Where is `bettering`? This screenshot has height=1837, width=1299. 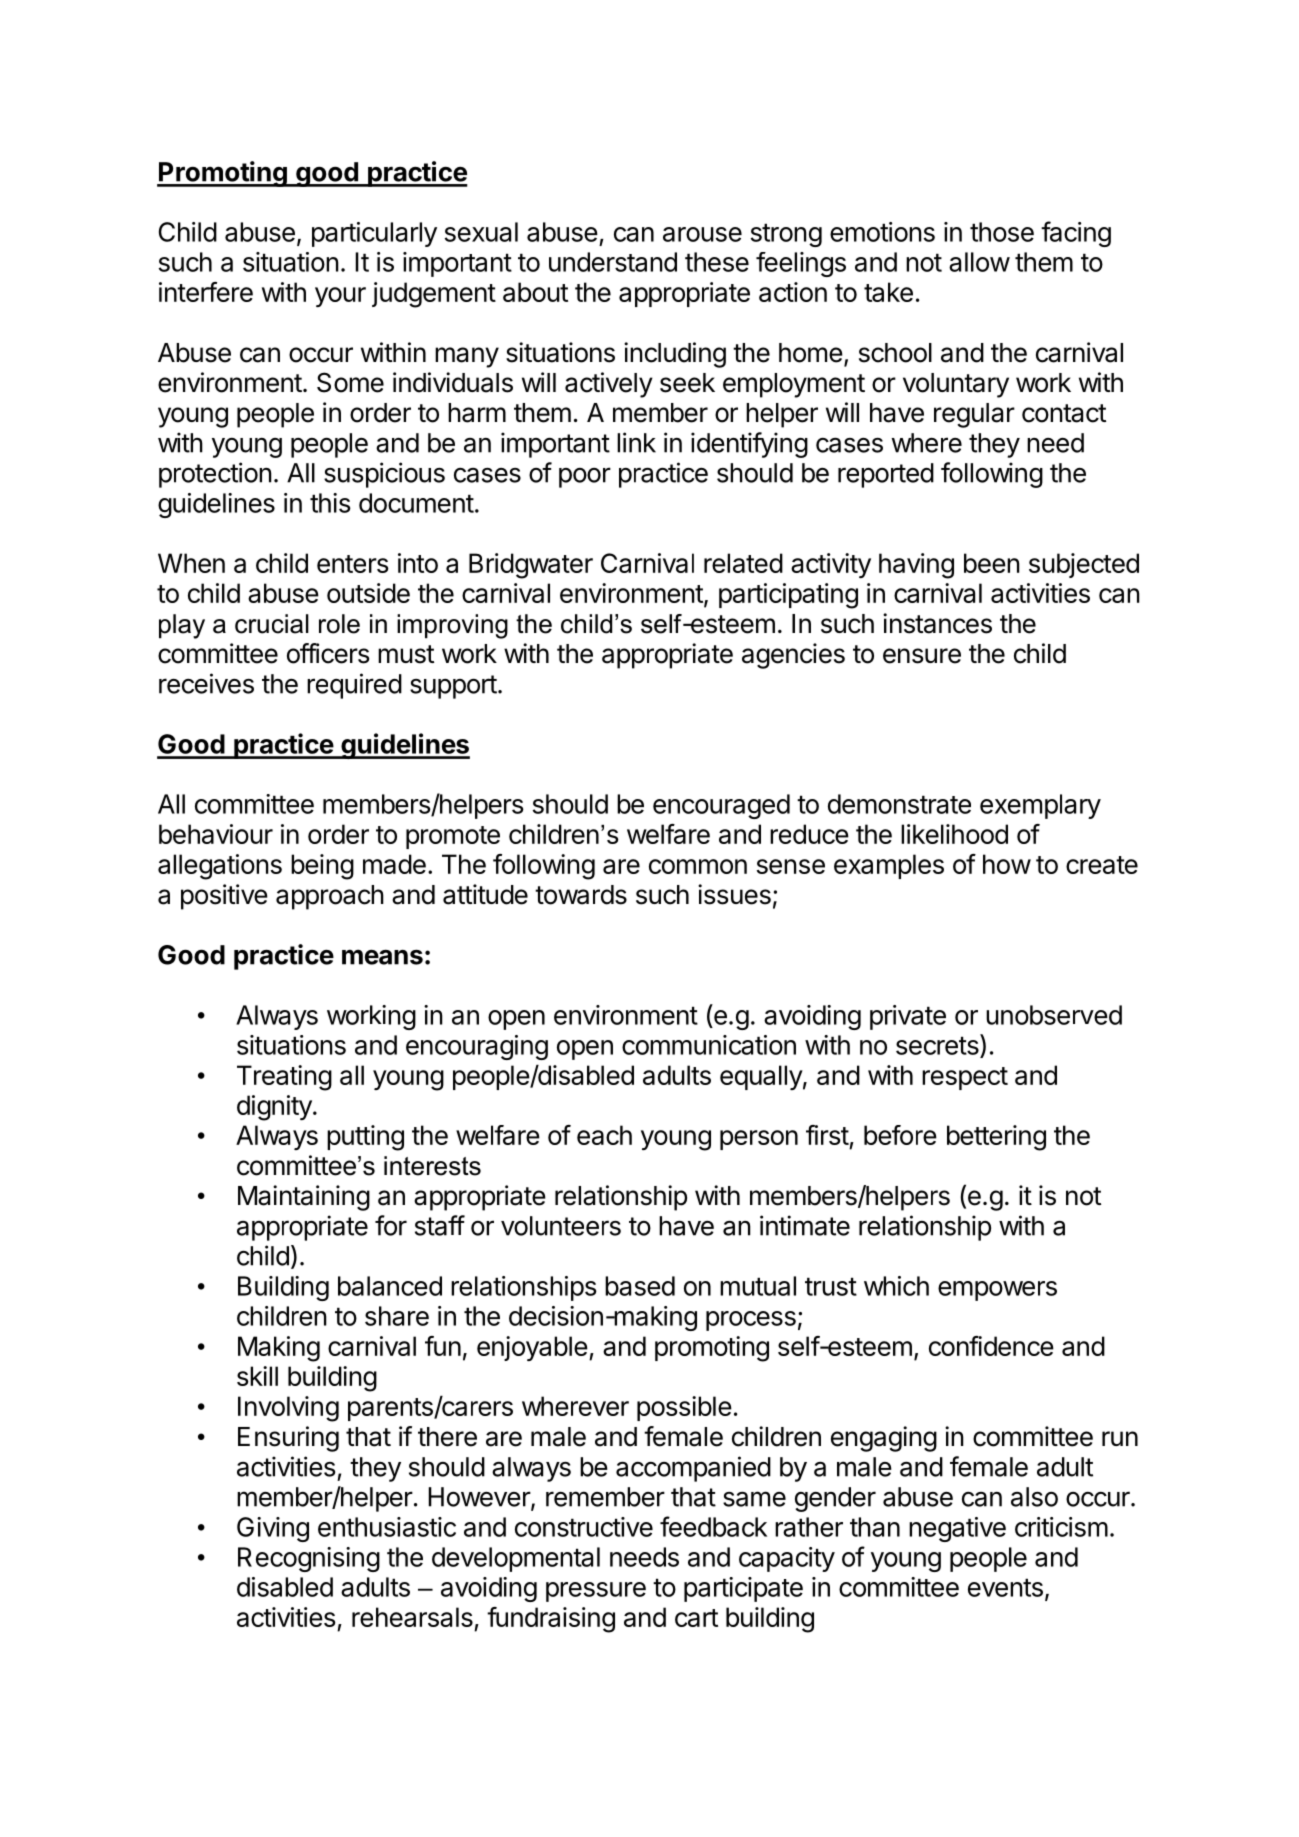
bettering is located at coordinates (996, 1138).
